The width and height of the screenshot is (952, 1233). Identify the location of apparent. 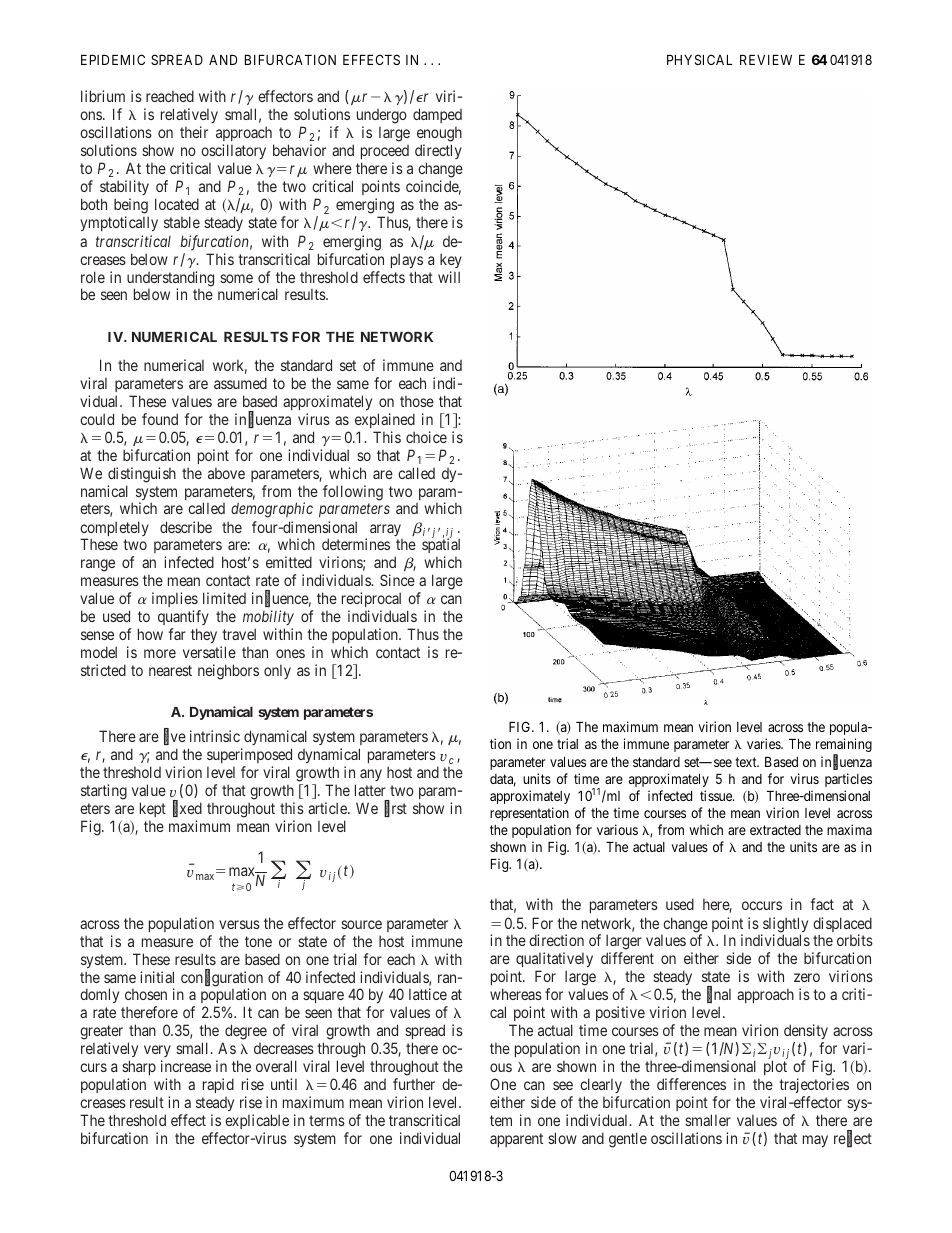
(516, 1140).
